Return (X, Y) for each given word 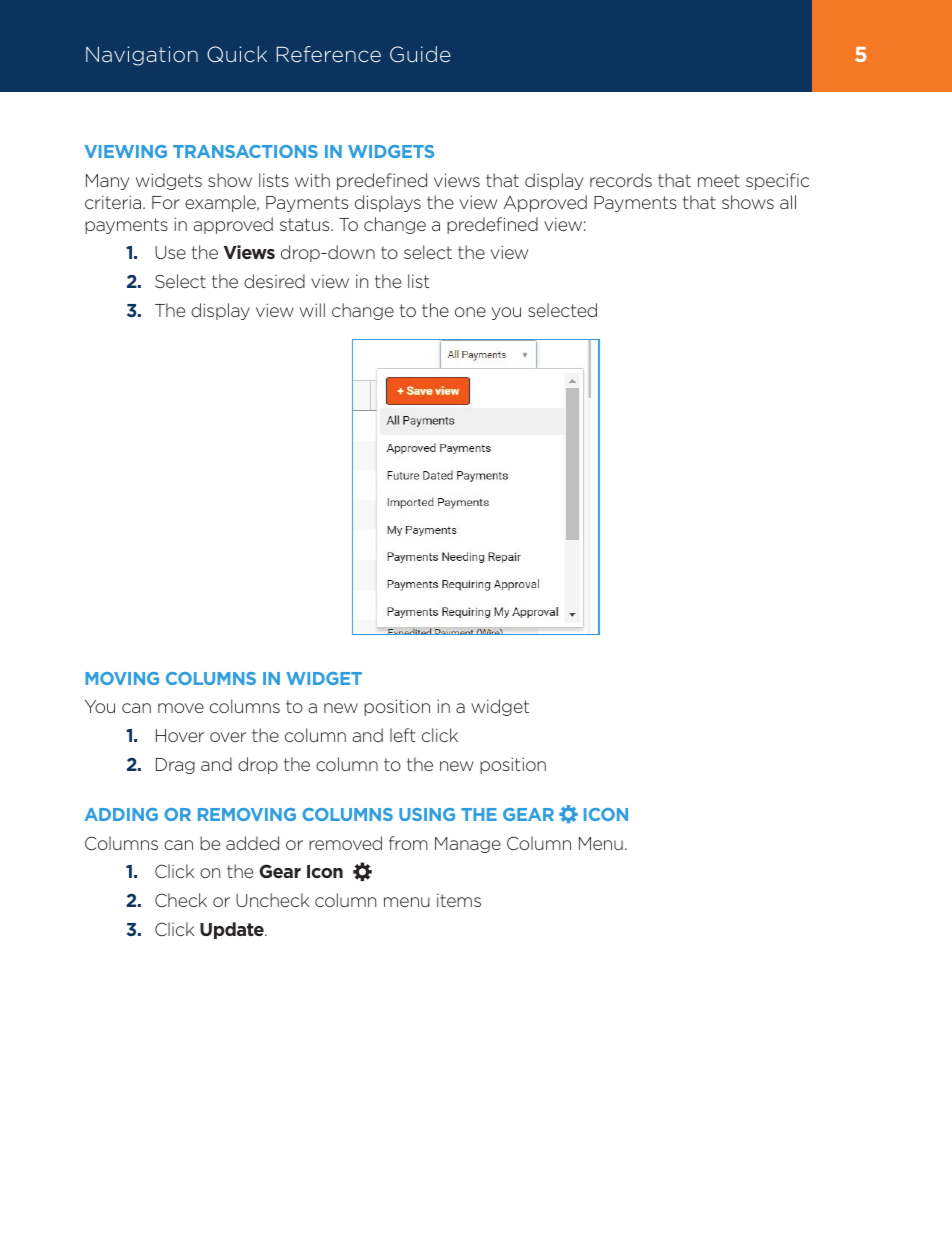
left (403, 735)
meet (719, 180)
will (312, 310)
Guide (420, 54)
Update (233, 930)
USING (427, 814)
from (408, 843)
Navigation (142, 56)
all (788, 202)
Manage (468, 845)
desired (274, 281)
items (459, 900)
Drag (175, 766)
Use (170, 252)
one (470, 312)
